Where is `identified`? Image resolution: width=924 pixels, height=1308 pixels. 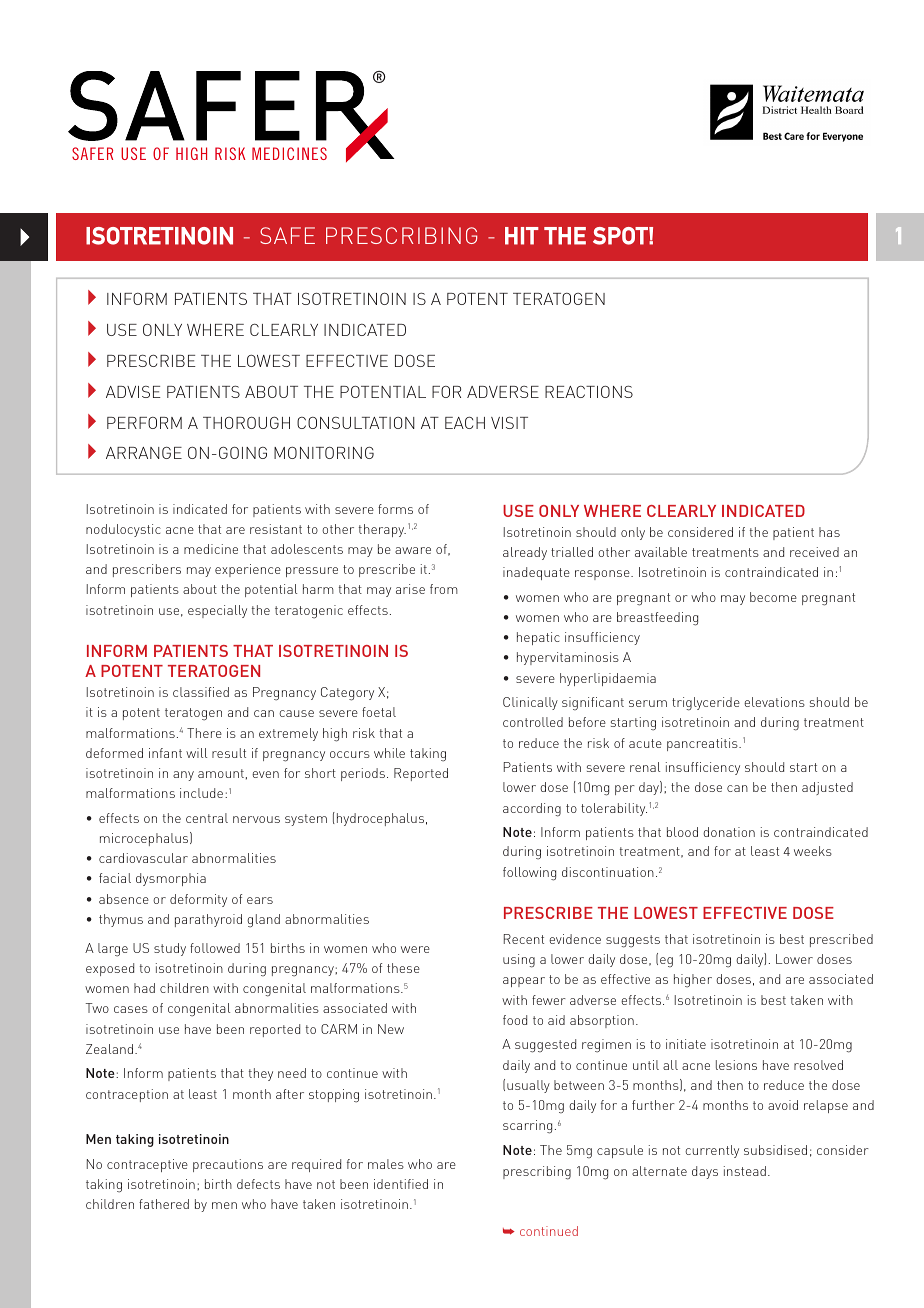 identified is located at coordinates (401, 1184).
